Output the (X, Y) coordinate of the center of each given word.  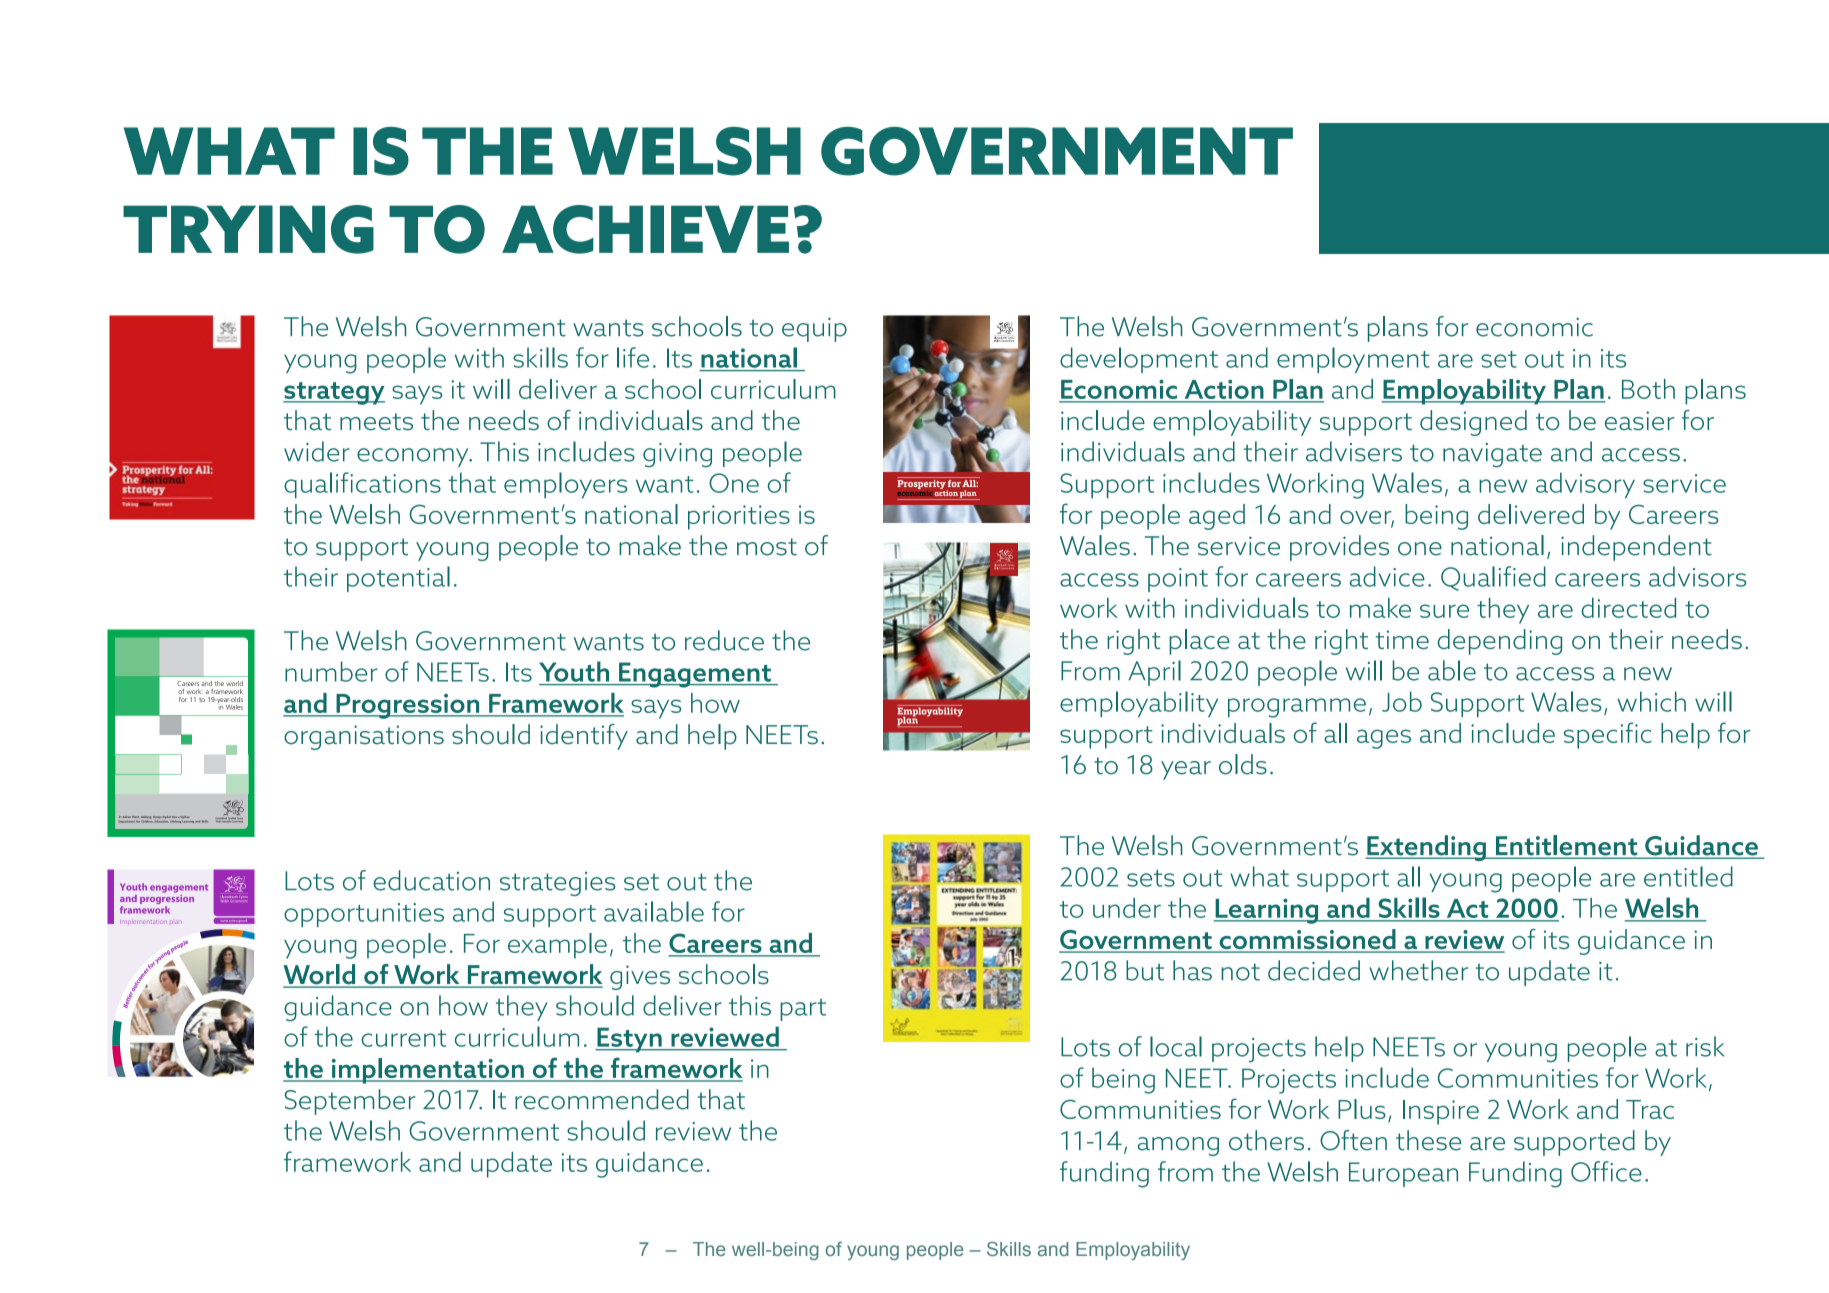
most (767, 547)
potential (398, 579)
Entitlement (1566, 846)
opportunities (364, 915)
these (1428, 1140)
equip (814, 330)
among (1178, 1146)
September (350, 1102)
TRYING (248, 229)
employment (1353, 360)
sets (1151, 878)
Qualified (1493, 578)
